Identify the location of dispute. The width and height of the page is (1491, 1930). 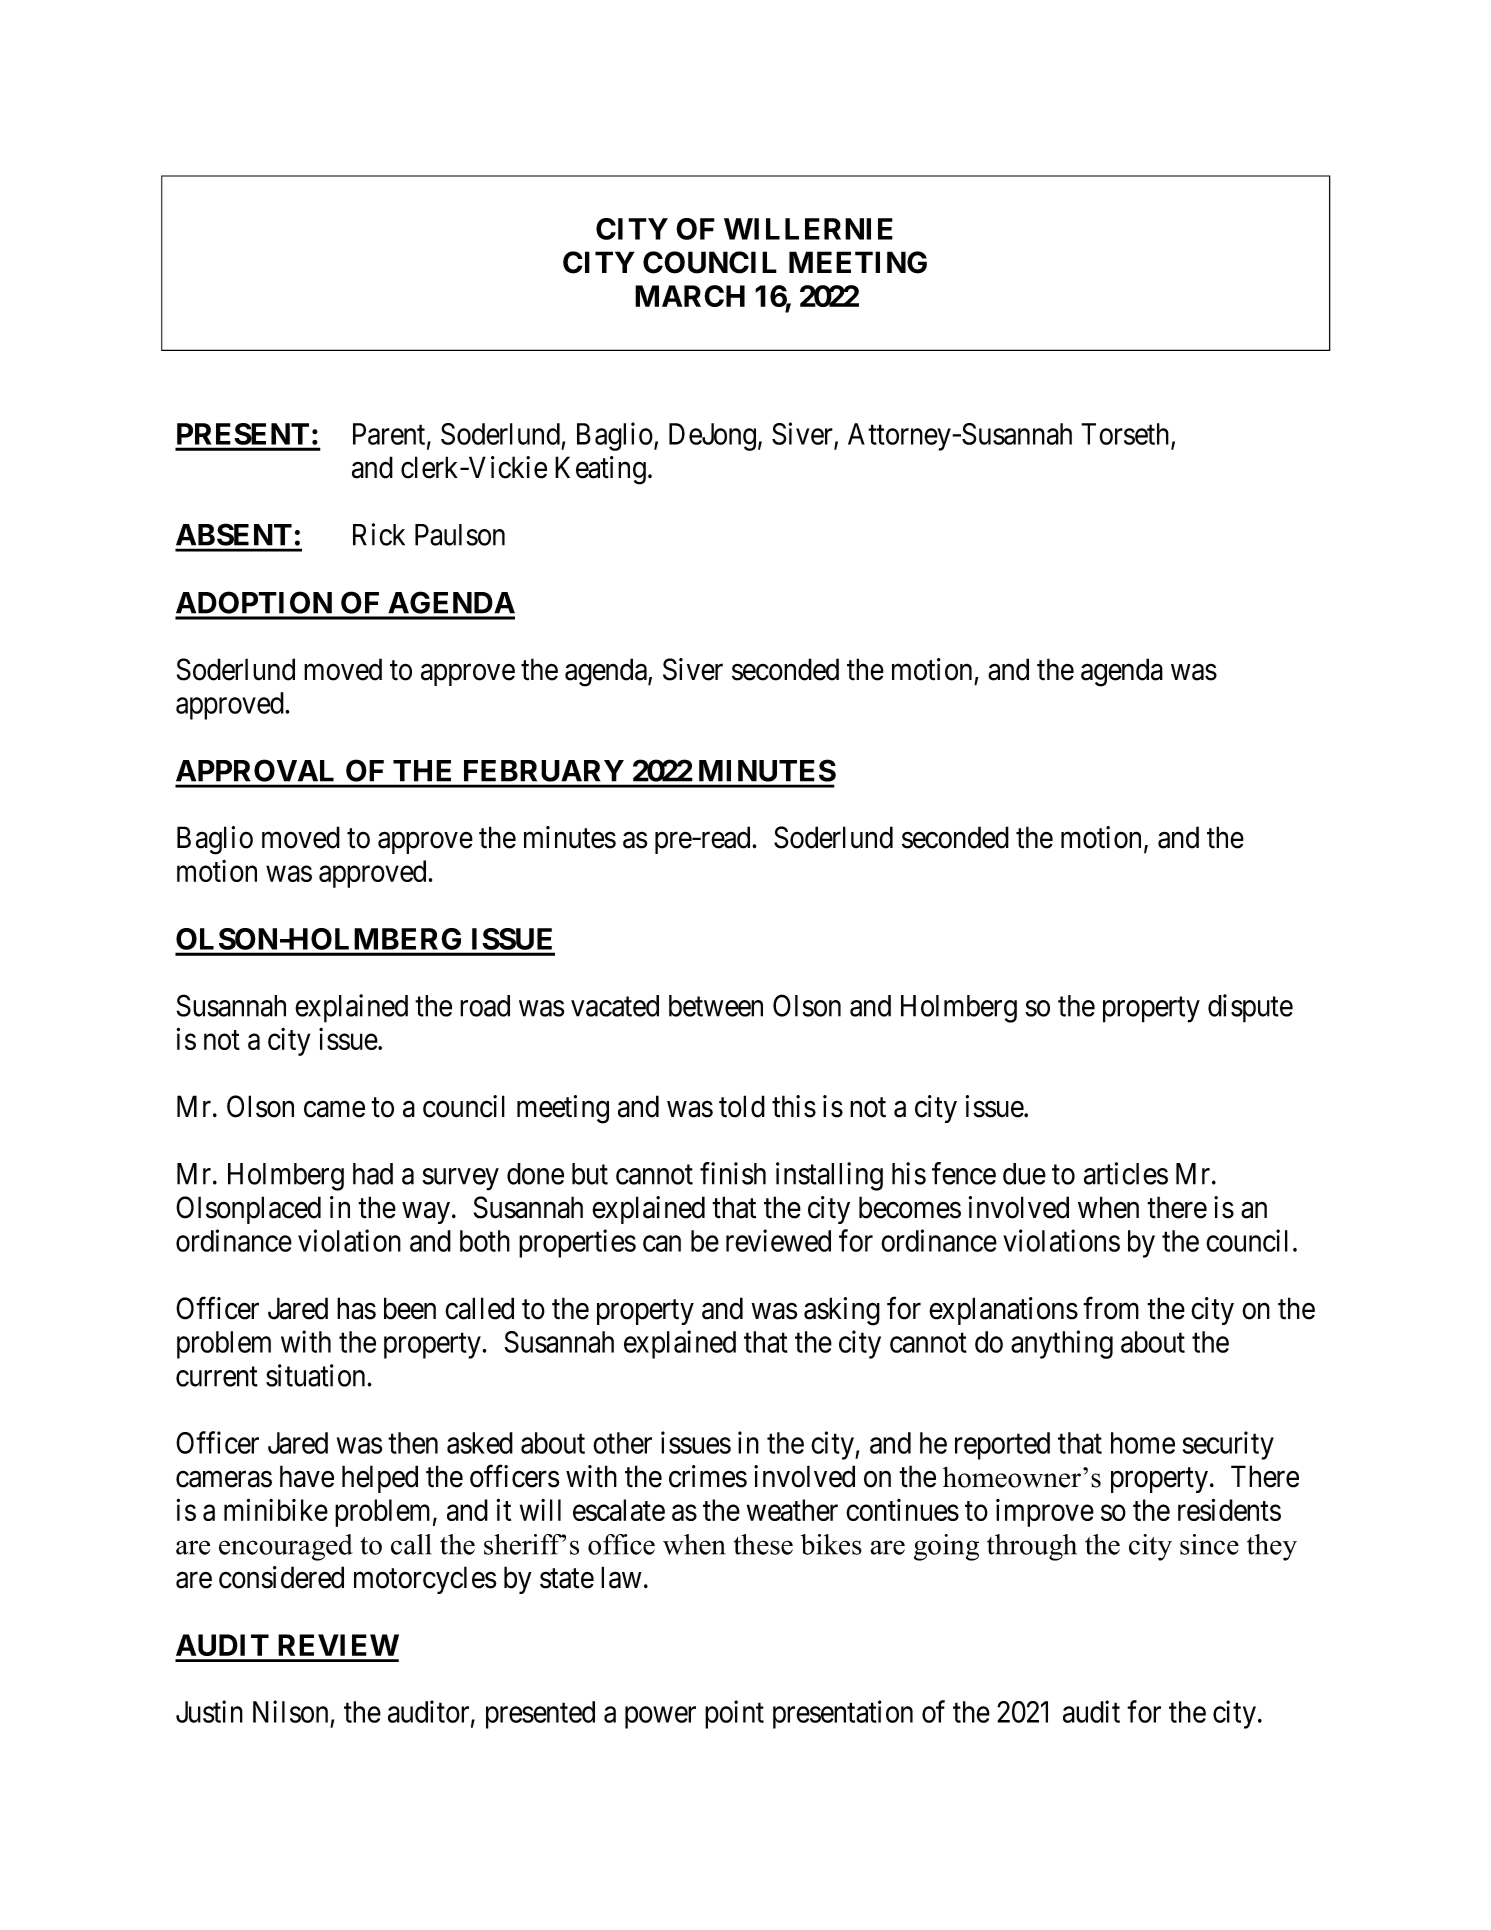
(1250, 1008).
